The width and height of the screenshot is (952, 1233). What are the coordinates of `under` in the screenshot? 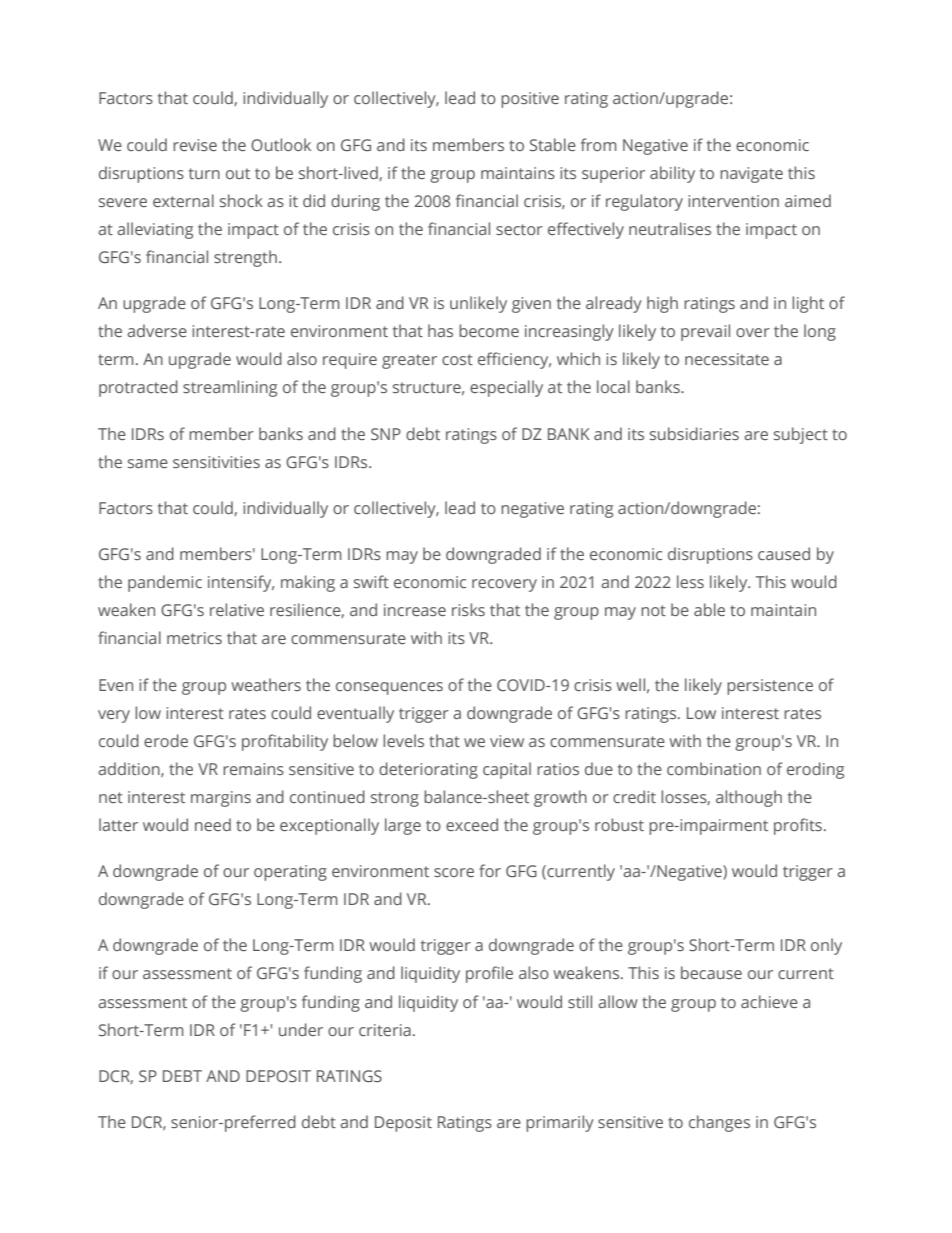 It's located at (301, 1029).
